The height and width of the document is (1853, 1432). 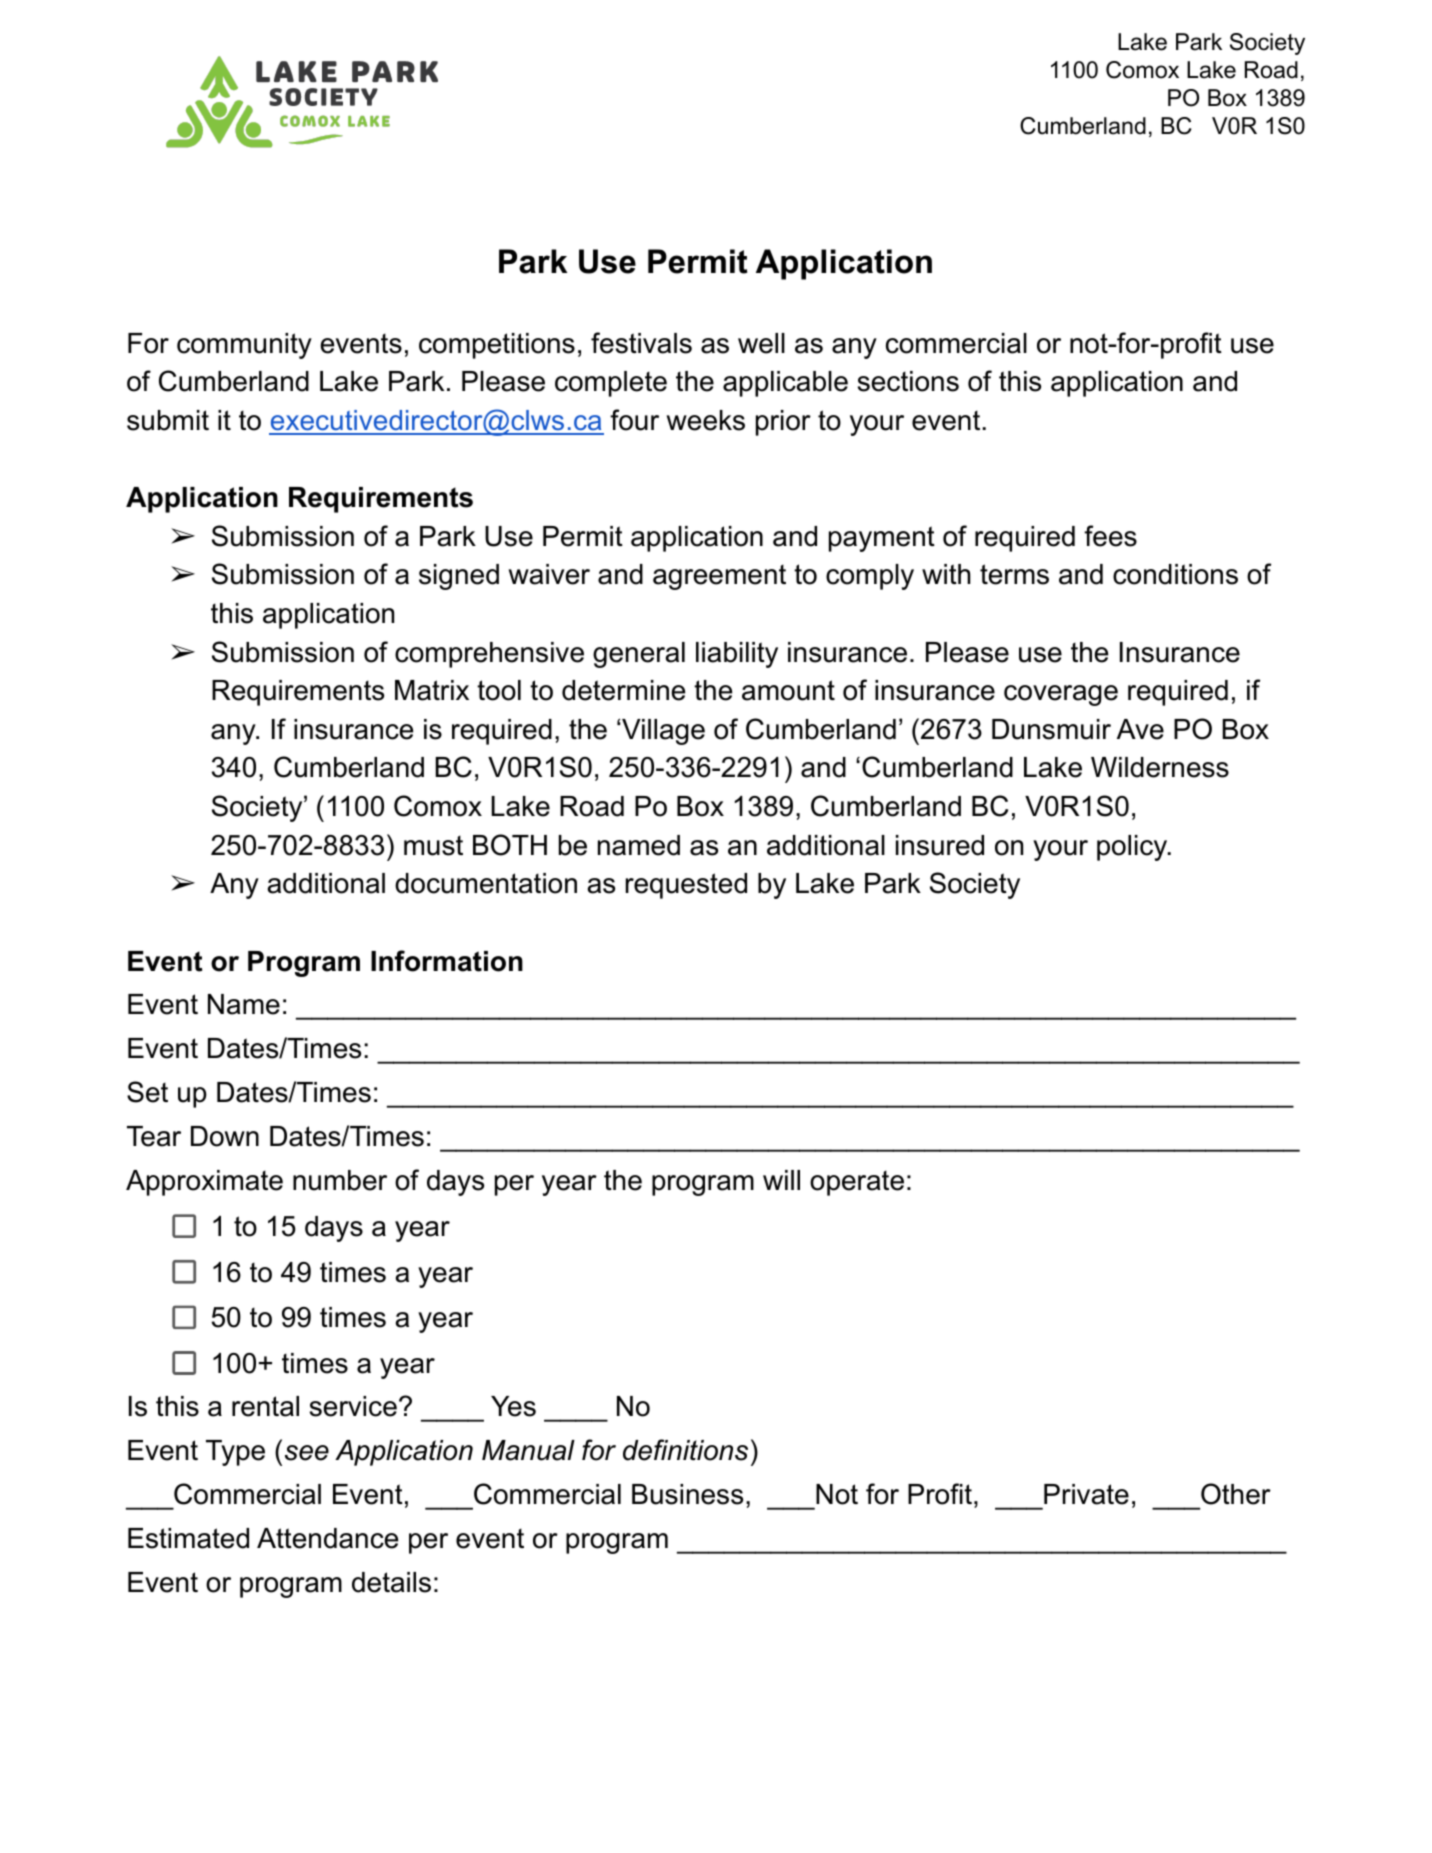 I want to click on policy, so click(x=1133, y=848).
